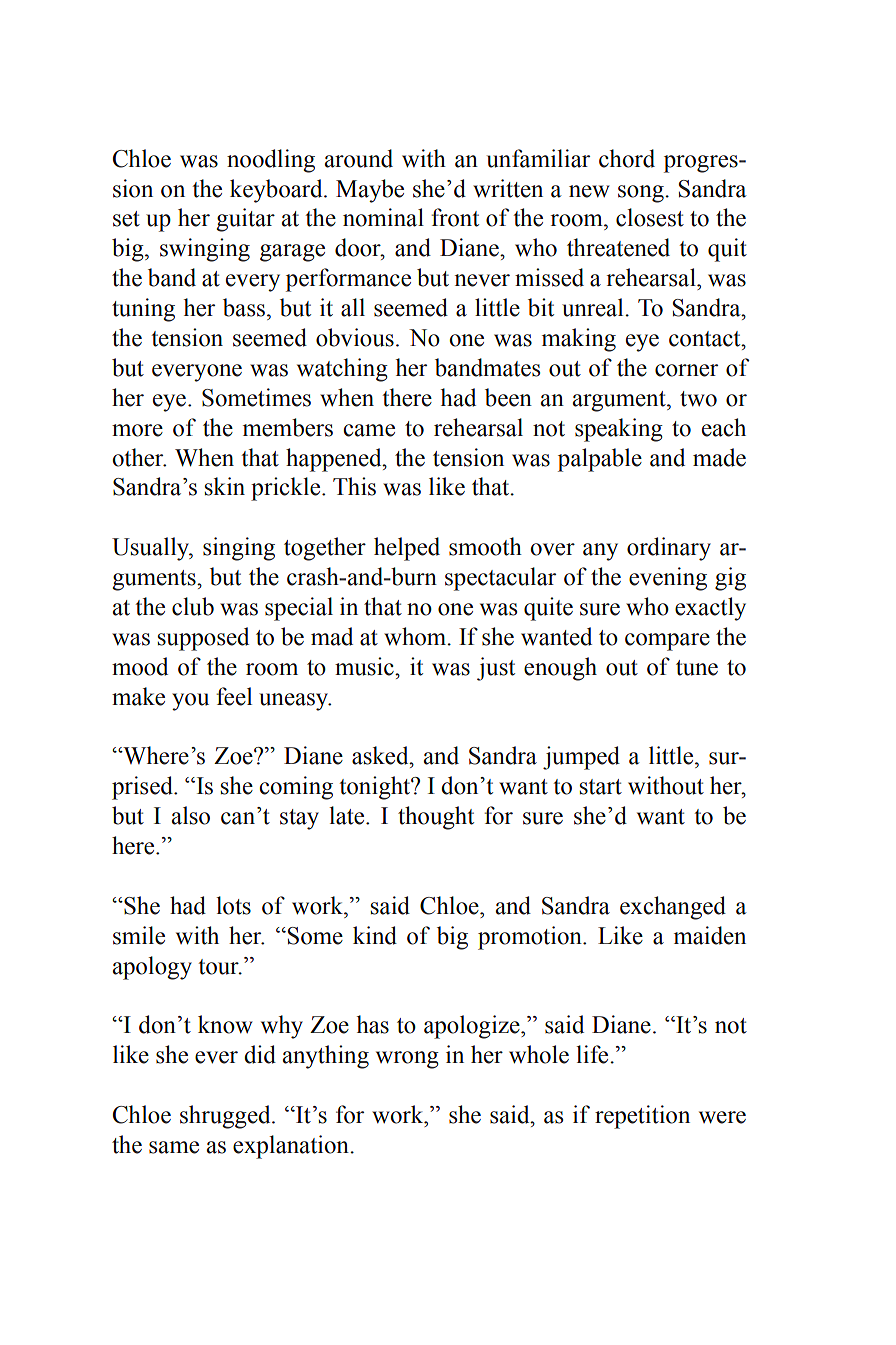 This screenshot has width=896, height=1345. I want to click on shrugged, so click(226, 1117).
